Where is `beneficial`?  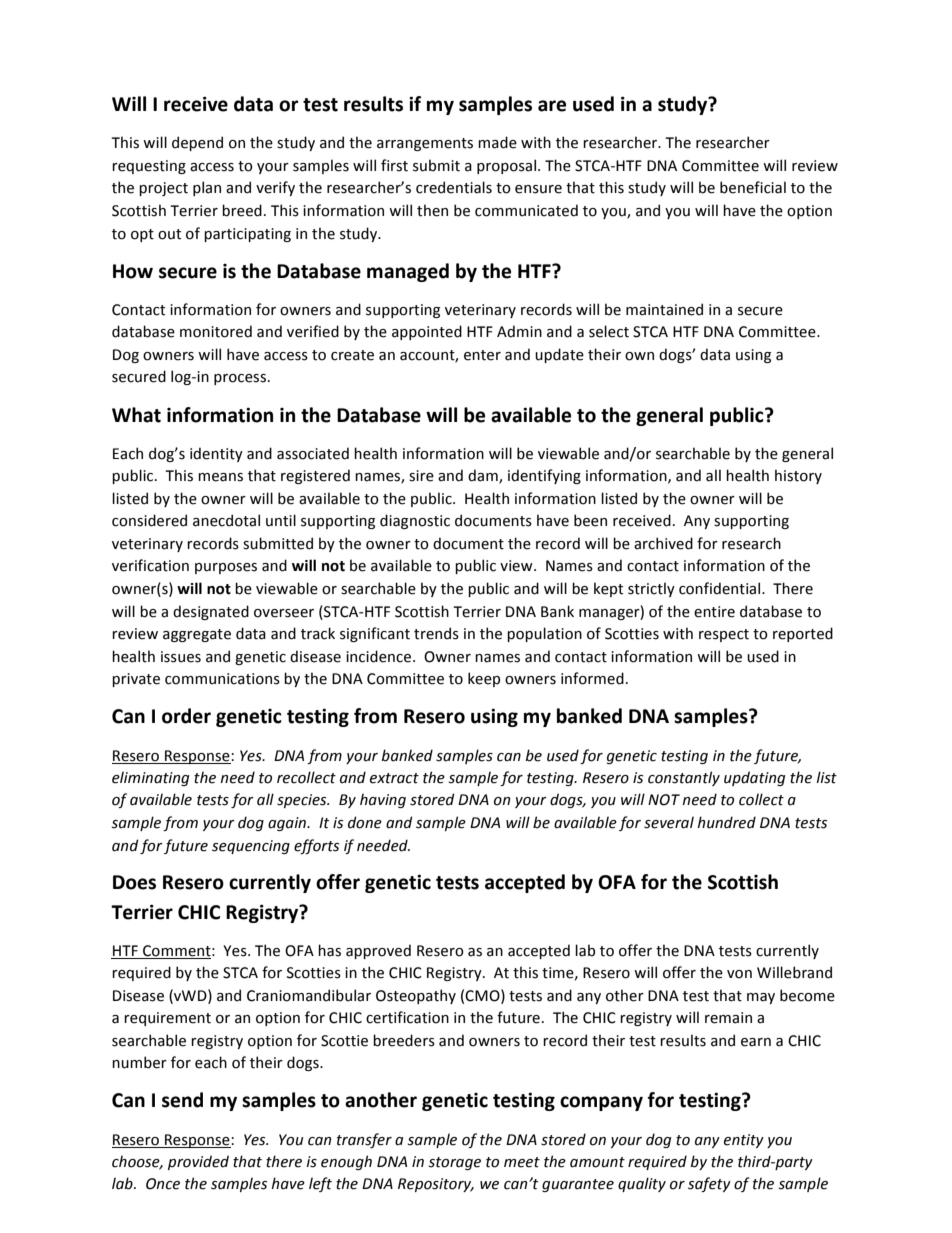
beneficial is located at coordinates (753, 187).
